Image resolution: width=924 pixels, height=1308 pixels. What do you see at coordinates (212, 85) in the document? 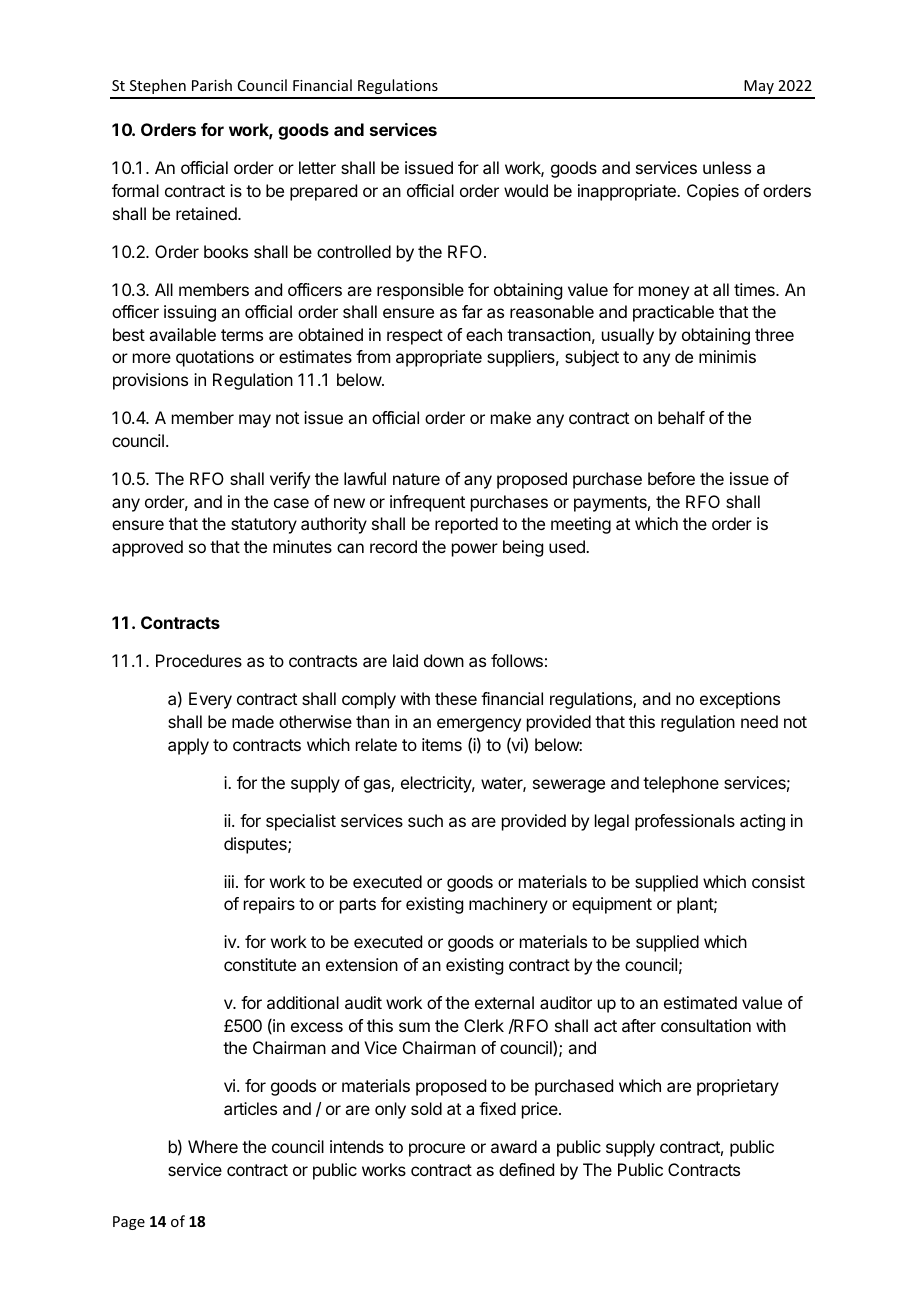
I see `Parish` at bounding box center [212, 85].
